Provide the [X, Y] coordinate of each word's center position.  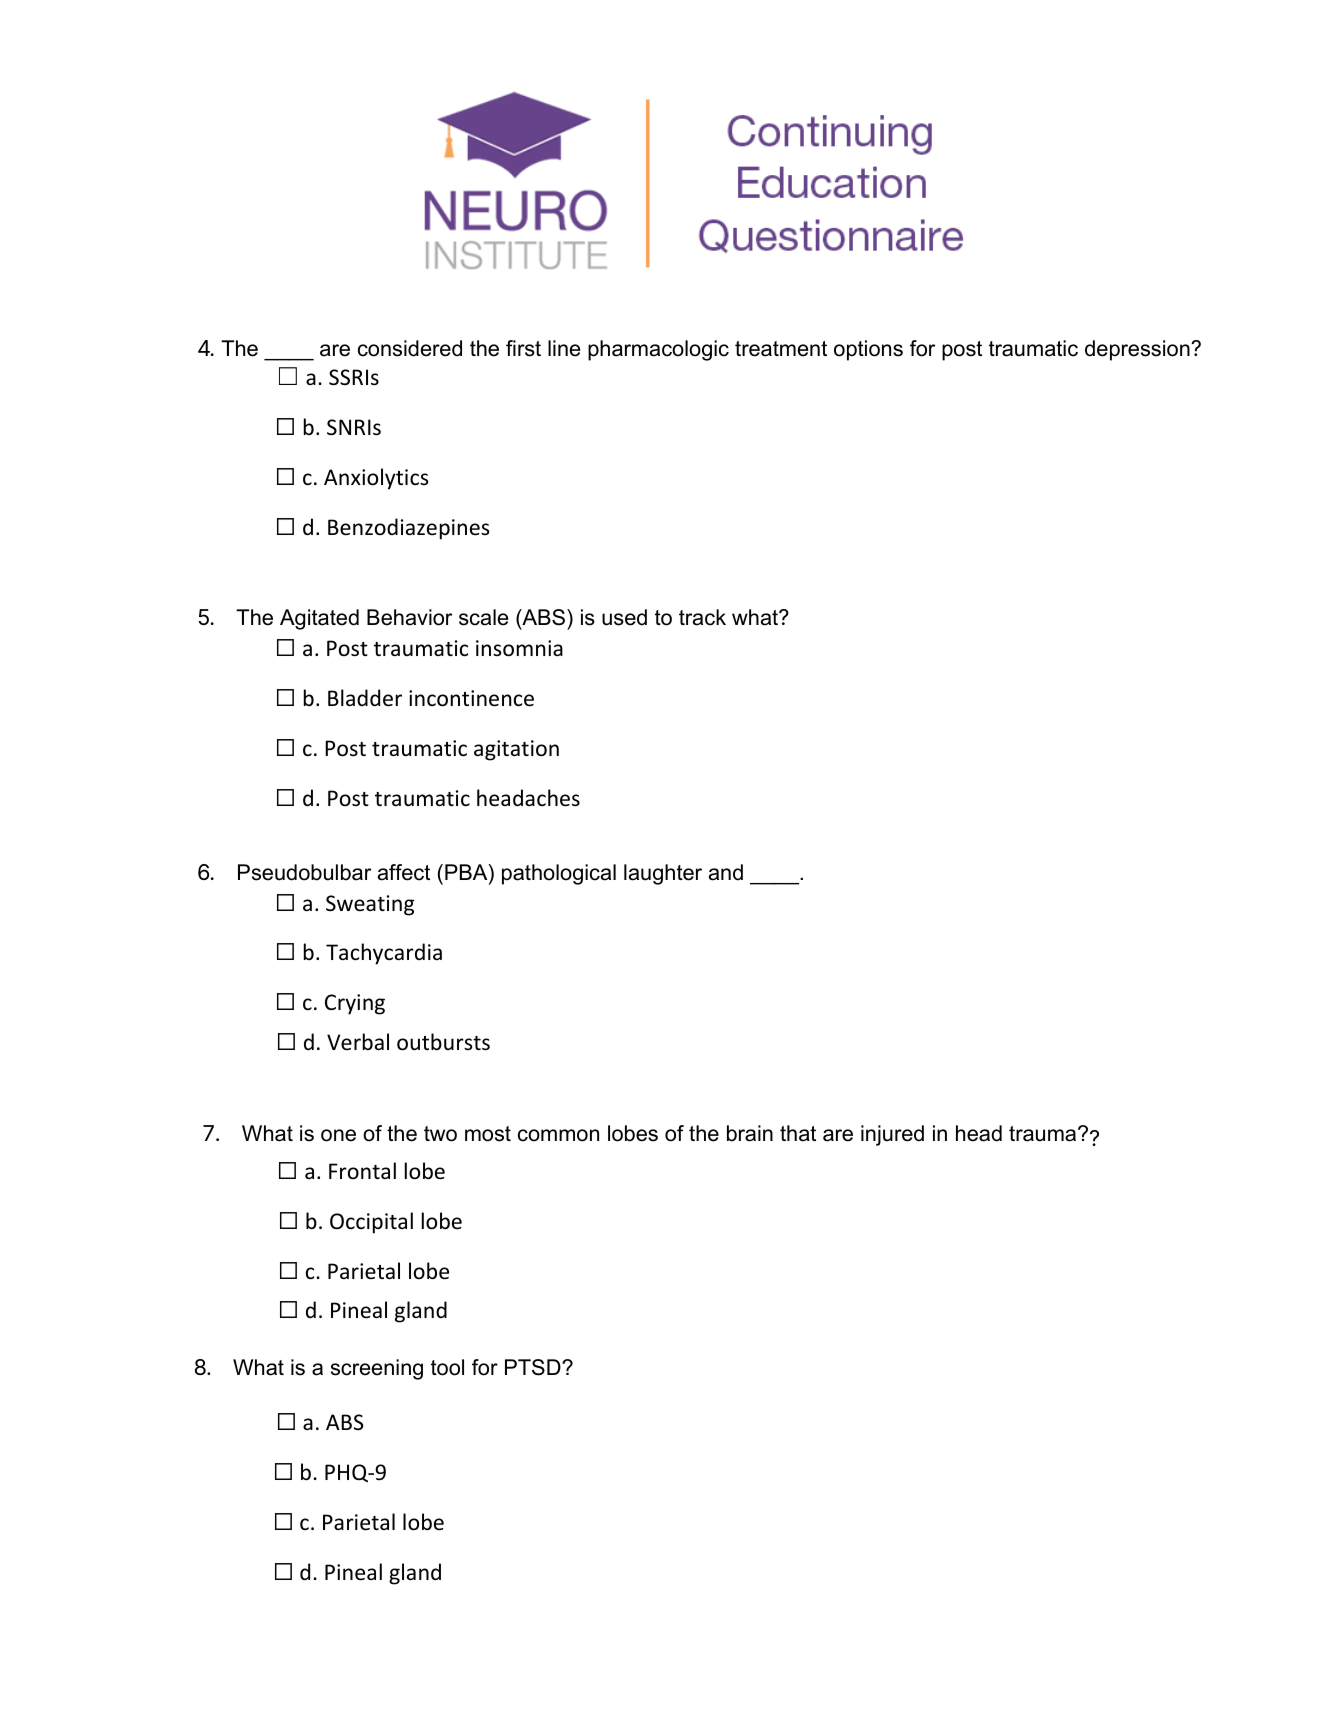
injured [892, 1135]
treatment [781, 349]
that [798, 1133]
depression [1138, 350]
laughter [663, 874]
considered [410, 348]
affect [404, 872]
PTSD [534, 1367]
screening [377, 1369]
